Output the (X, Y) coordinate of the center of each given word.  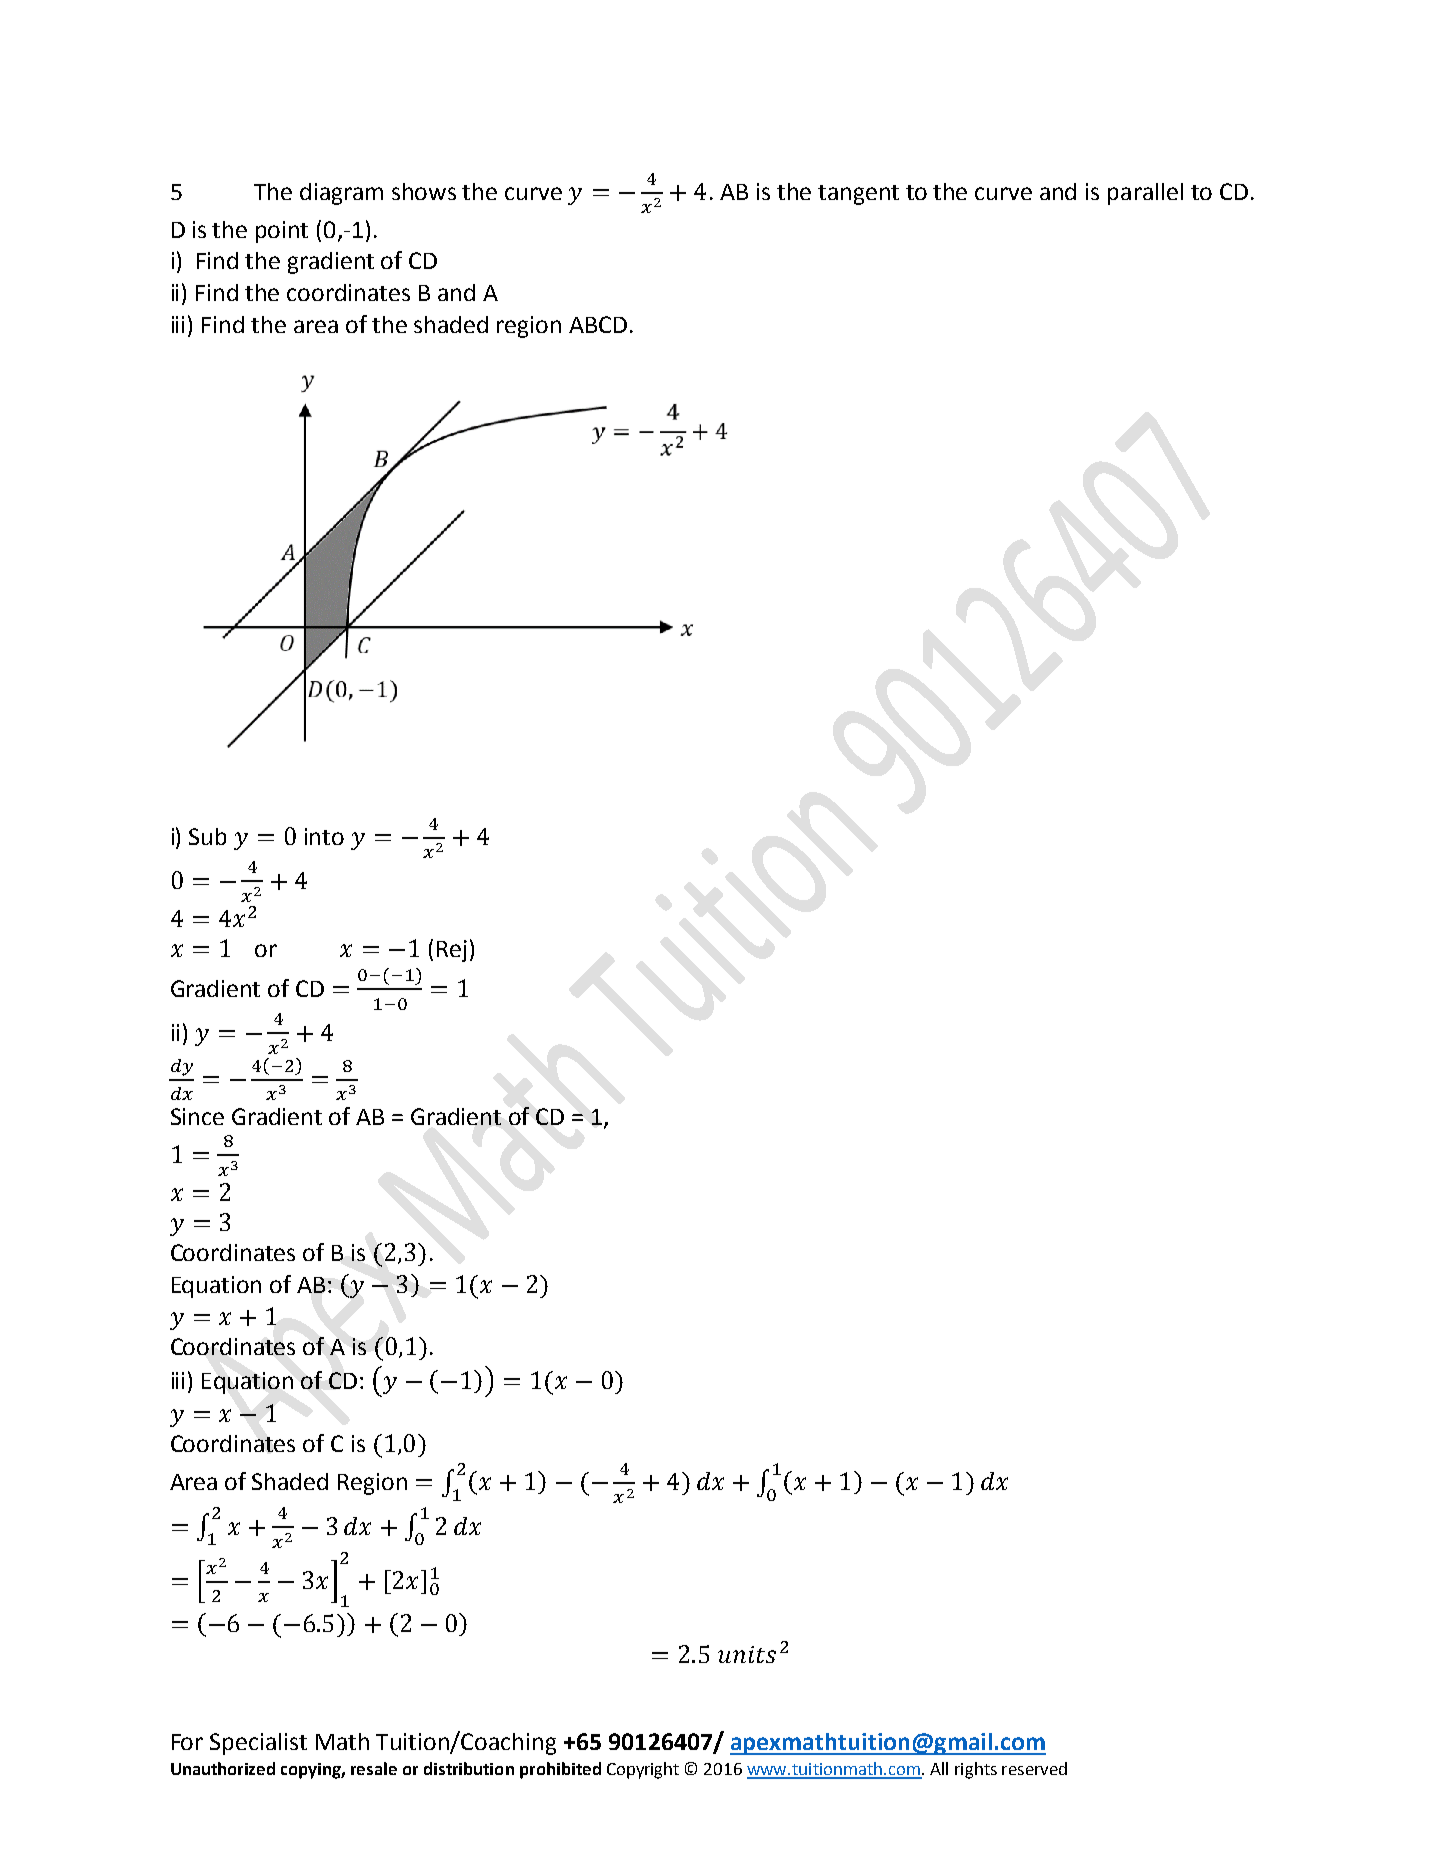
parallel (1145, 194)
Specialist (258, 1744)
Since (197, 1116)
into (324, 836)
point (282, 232)
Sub (207, 836)
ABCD (598, 324)
